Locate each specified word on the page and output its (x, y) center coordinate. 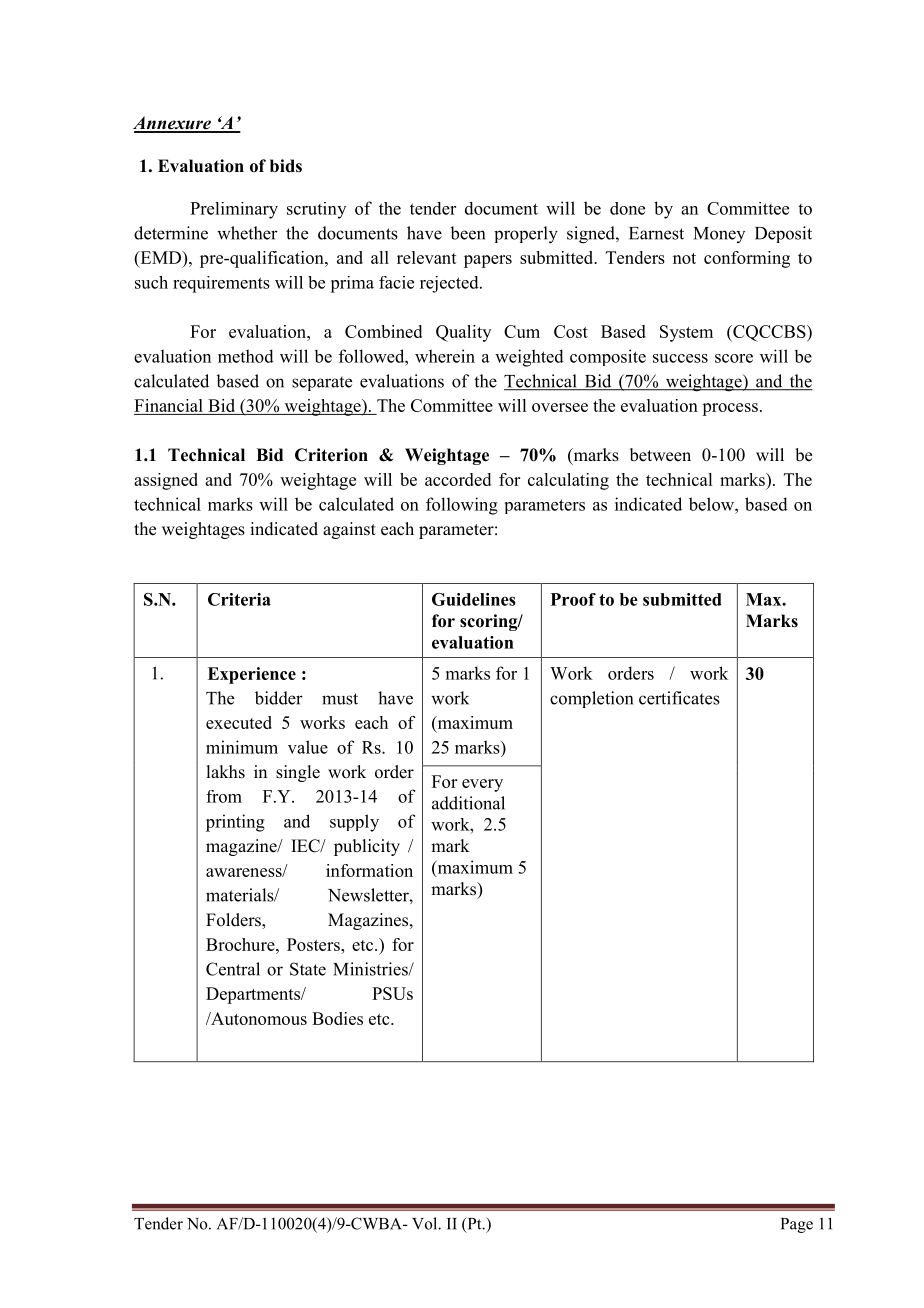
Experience (252, 675)
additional (468, 803)
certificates (679, 698)
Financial (169, 407)
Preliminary (234, 210)
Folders (234, 921)
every (482, 785)
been (467, 233)
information (369, 870)
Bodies (337, 1018)
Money (719, 235)
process (730, 409)
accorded (458, 479)
